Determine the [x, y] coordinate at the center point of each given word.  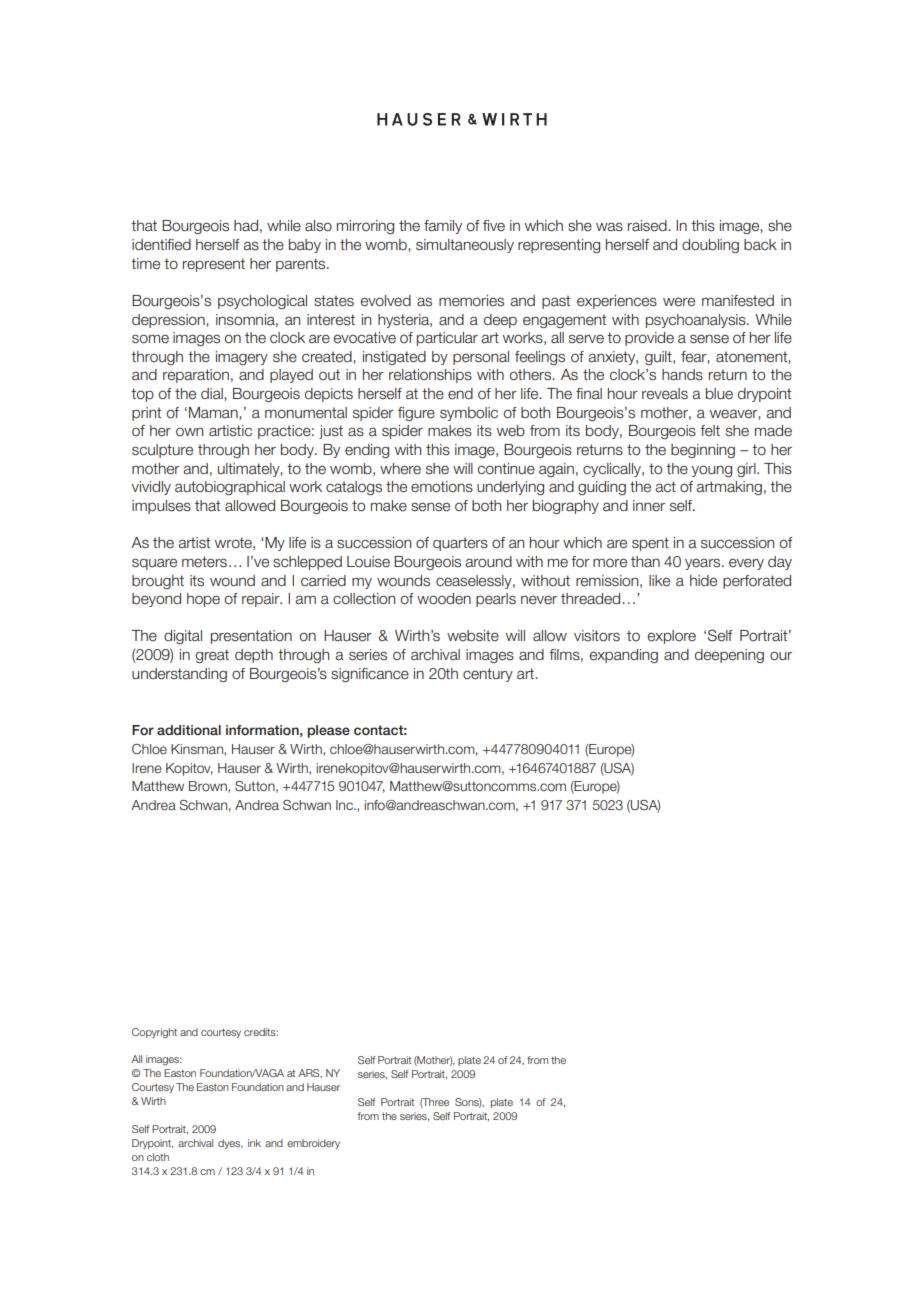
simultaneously [465, 246]
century [488, 675]
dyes [230, 1144]
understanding [179, 675]
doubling [710, 246]
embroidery [313, 1144]
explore [672, 637]
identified [161, 245]
